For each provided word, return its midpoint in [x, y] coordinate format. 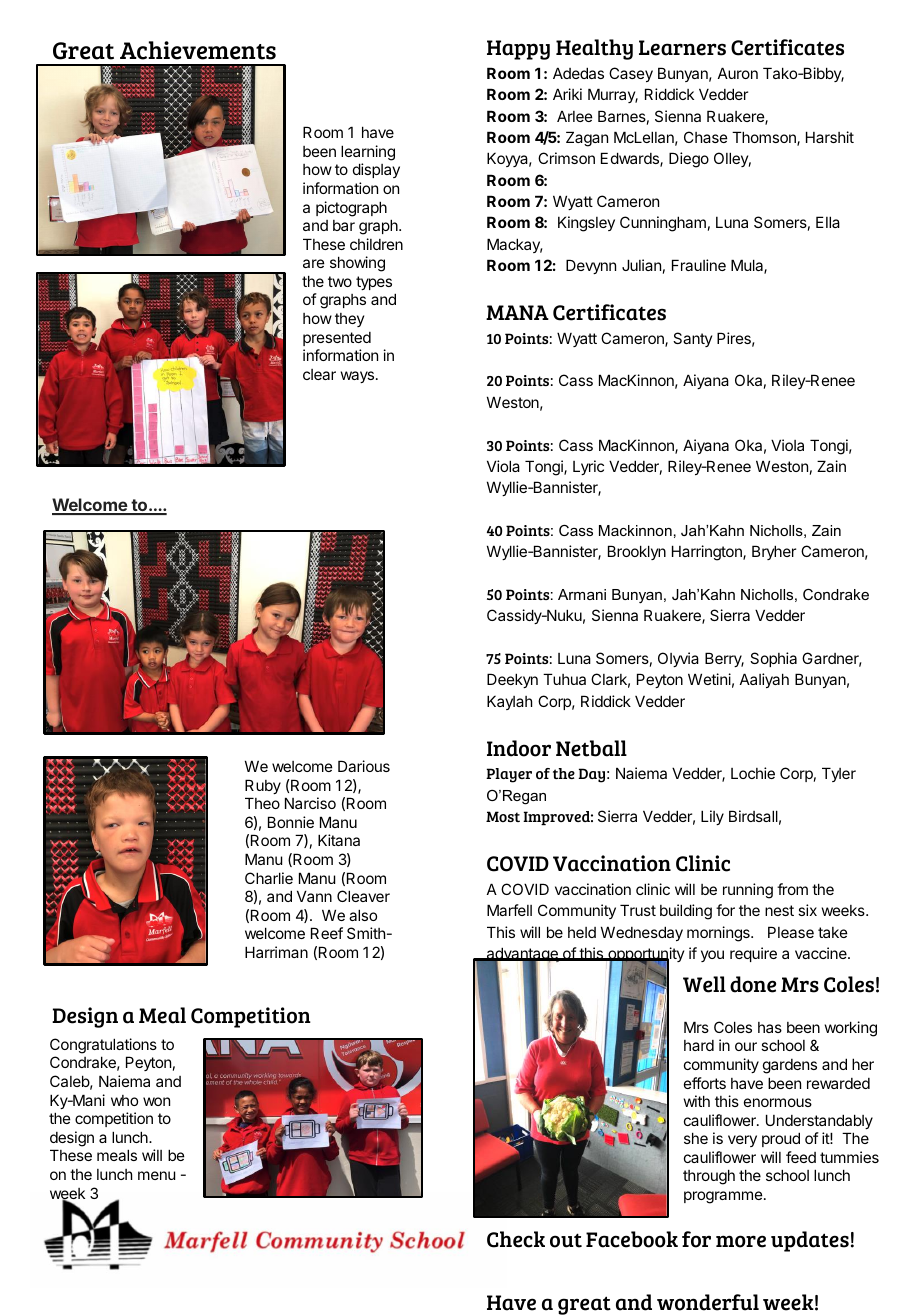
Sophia [773, 659]
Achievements [198, 50]
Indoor [519, 748]
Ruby [263, 786]
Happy [518, 50]
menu [156, 1175]
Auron [738, 73]
